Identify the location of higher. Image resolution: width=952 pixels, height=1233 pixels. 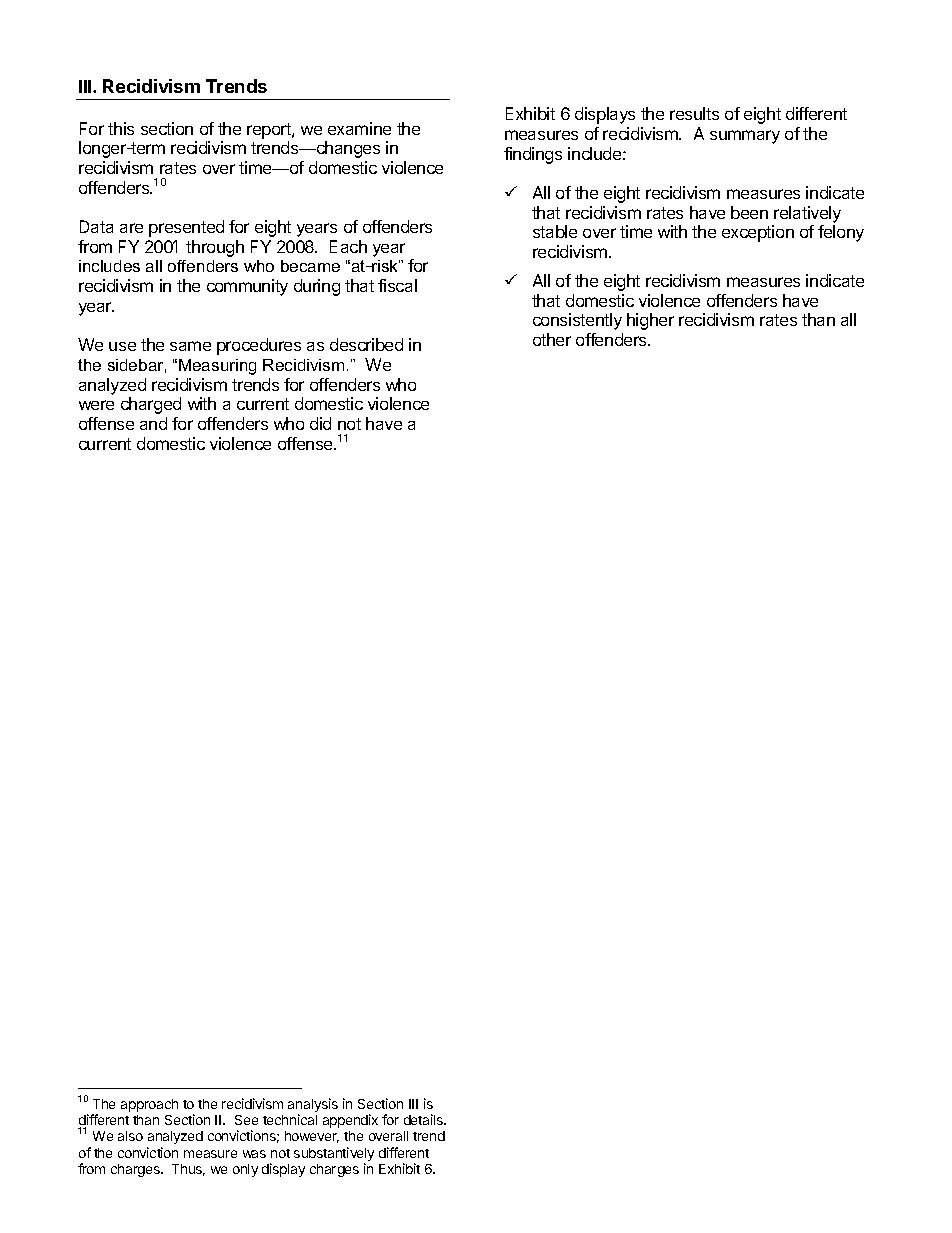
(650, 321).
